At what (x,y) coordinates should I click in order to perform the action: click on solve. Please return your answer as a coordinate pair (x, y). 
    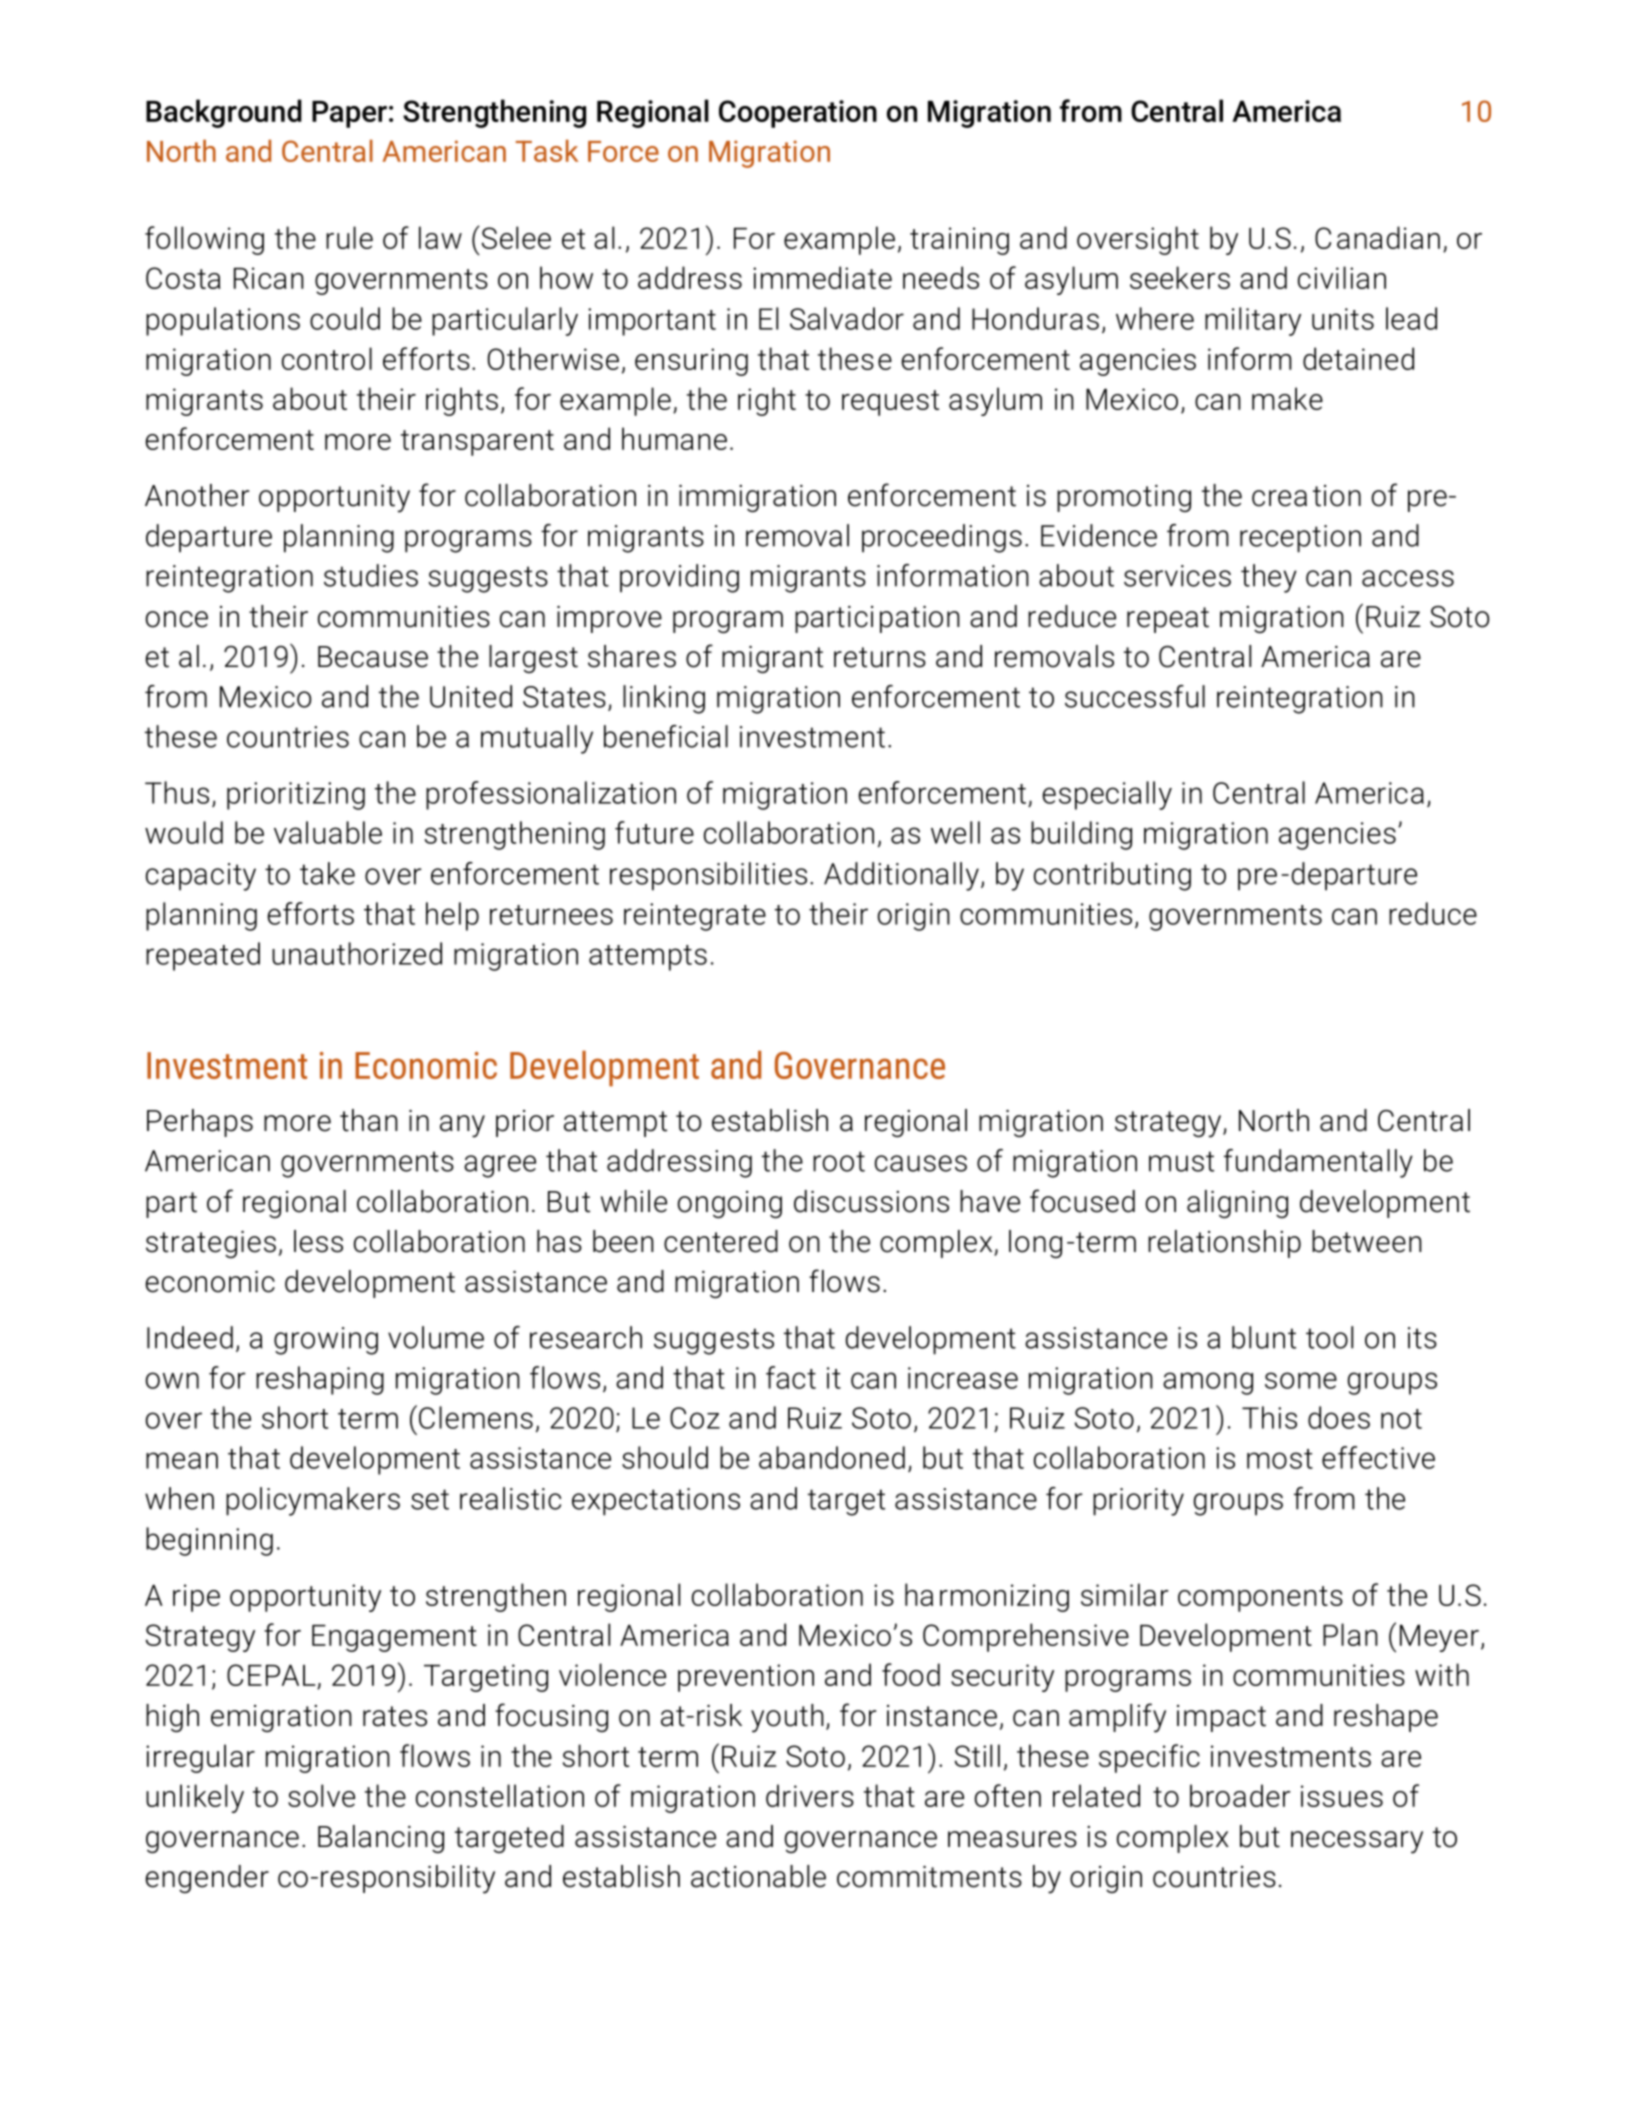
    Looking at the image, I should click on (321, 1795).
